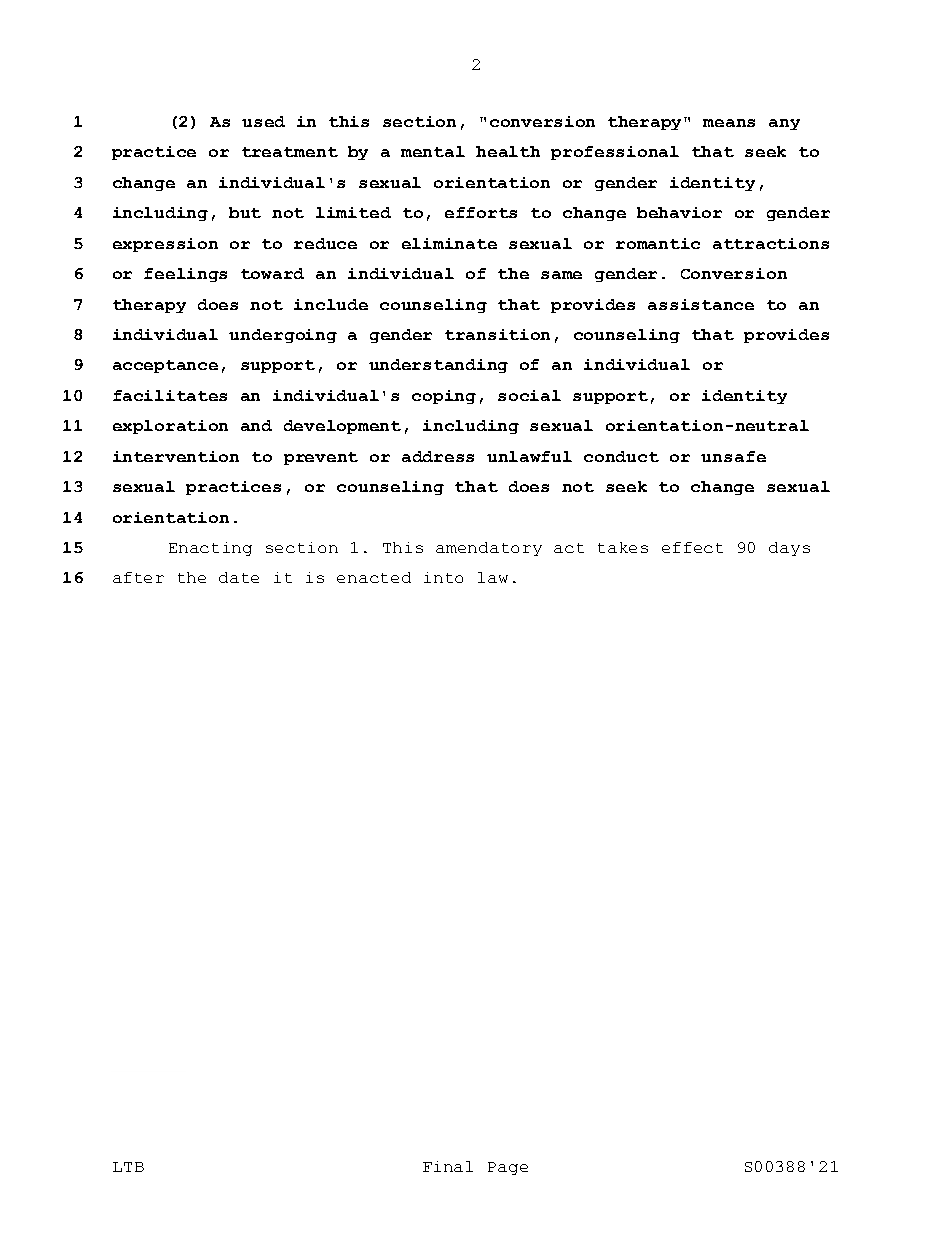  I want to click on Final, so click(448, 1166).
